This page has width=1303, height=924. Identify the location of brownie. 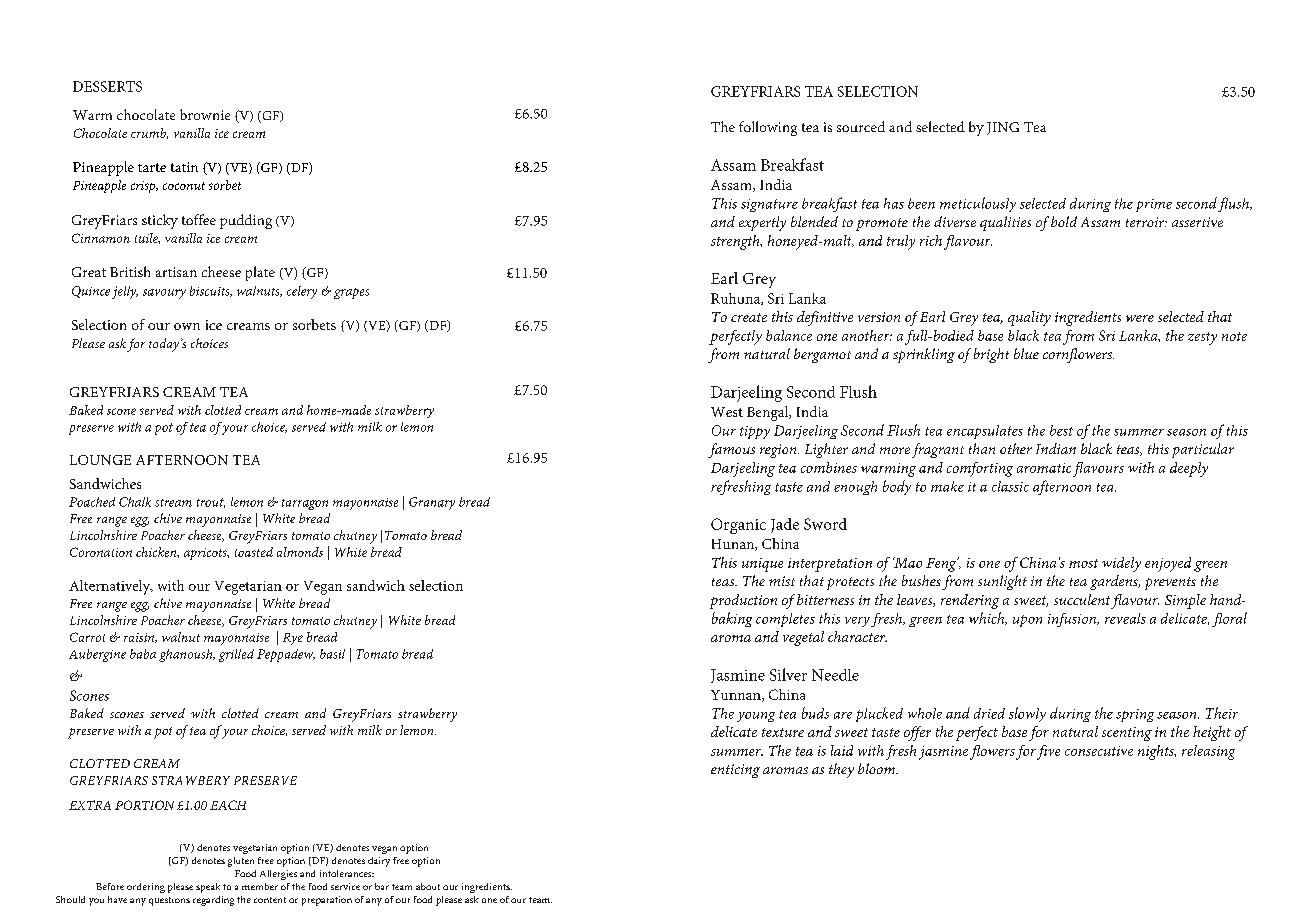
(205, 114).
